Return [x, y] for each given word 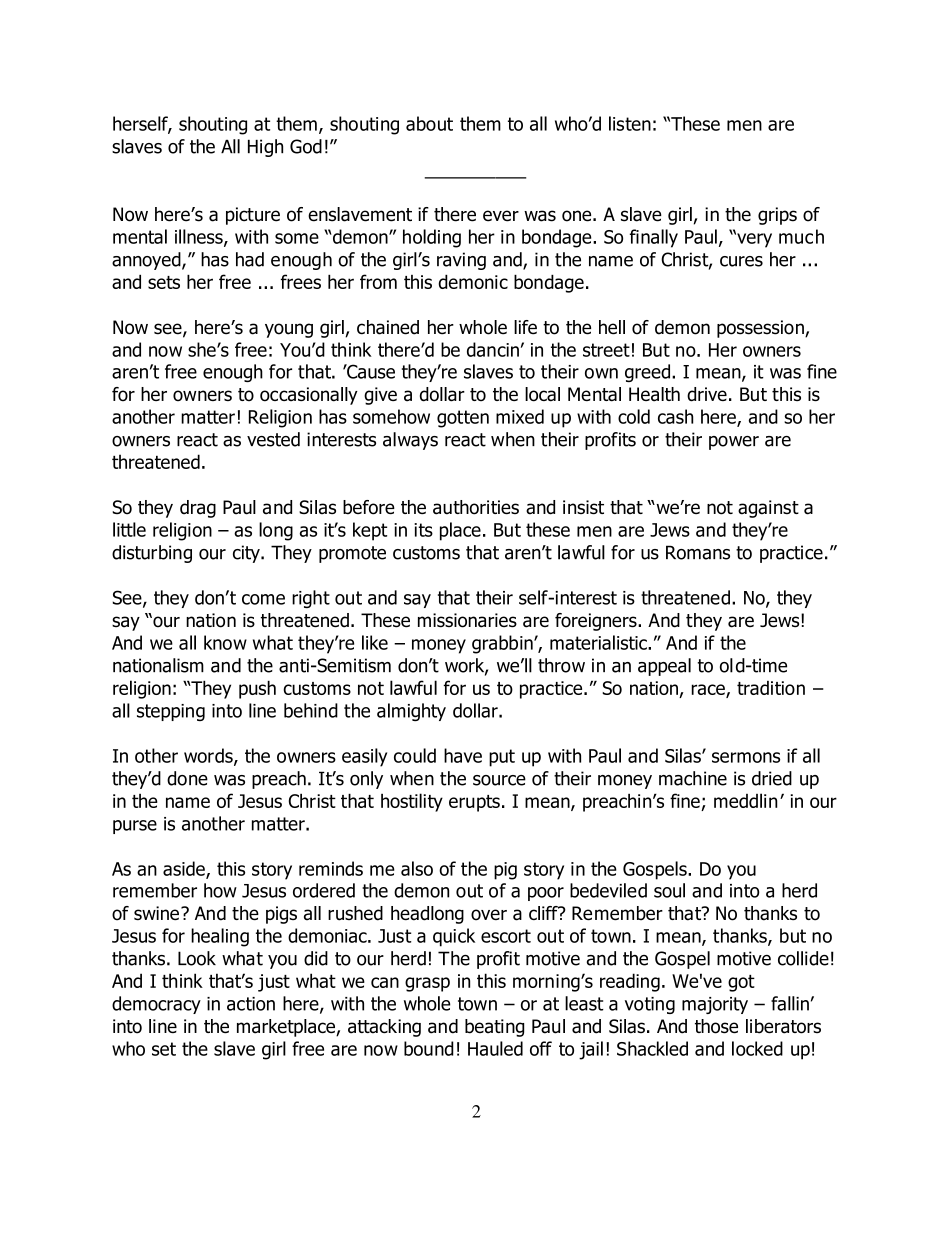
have [463, 755]
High [265, 148]
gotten [463, 419]
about [429, 123]
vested [273, 439]
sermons [746, 757]
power [734, 443]
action [251, 1004]
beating [494, 1028]
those [716, 1026]
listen [630, 123]
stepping [171, 712]
